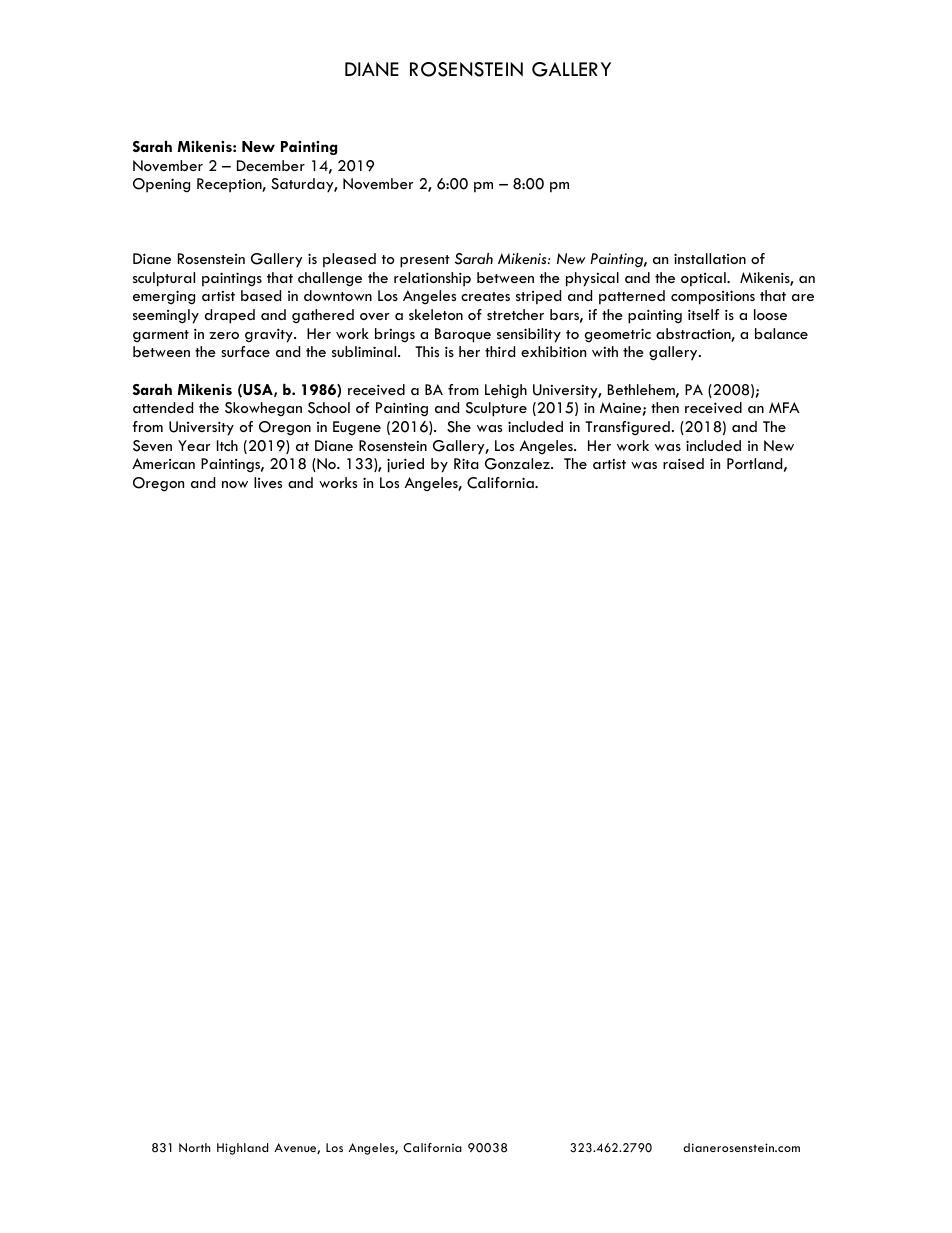  I want to click on December, so click(271, 165).
